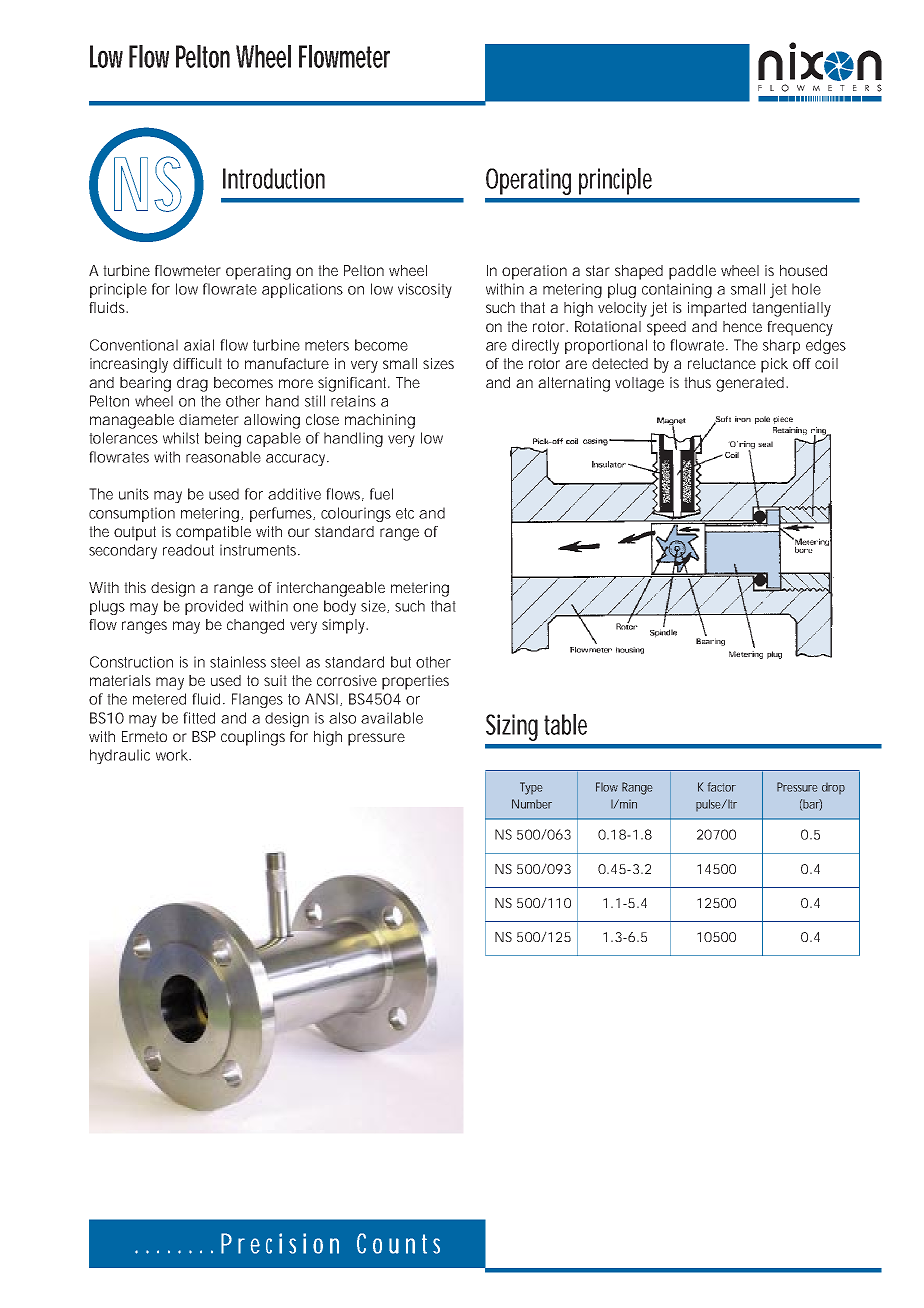 This screenshot has width=924, height=1308. Describe the element at coordinates (302, 290) in the screenshot. I see `applications` at that location.
